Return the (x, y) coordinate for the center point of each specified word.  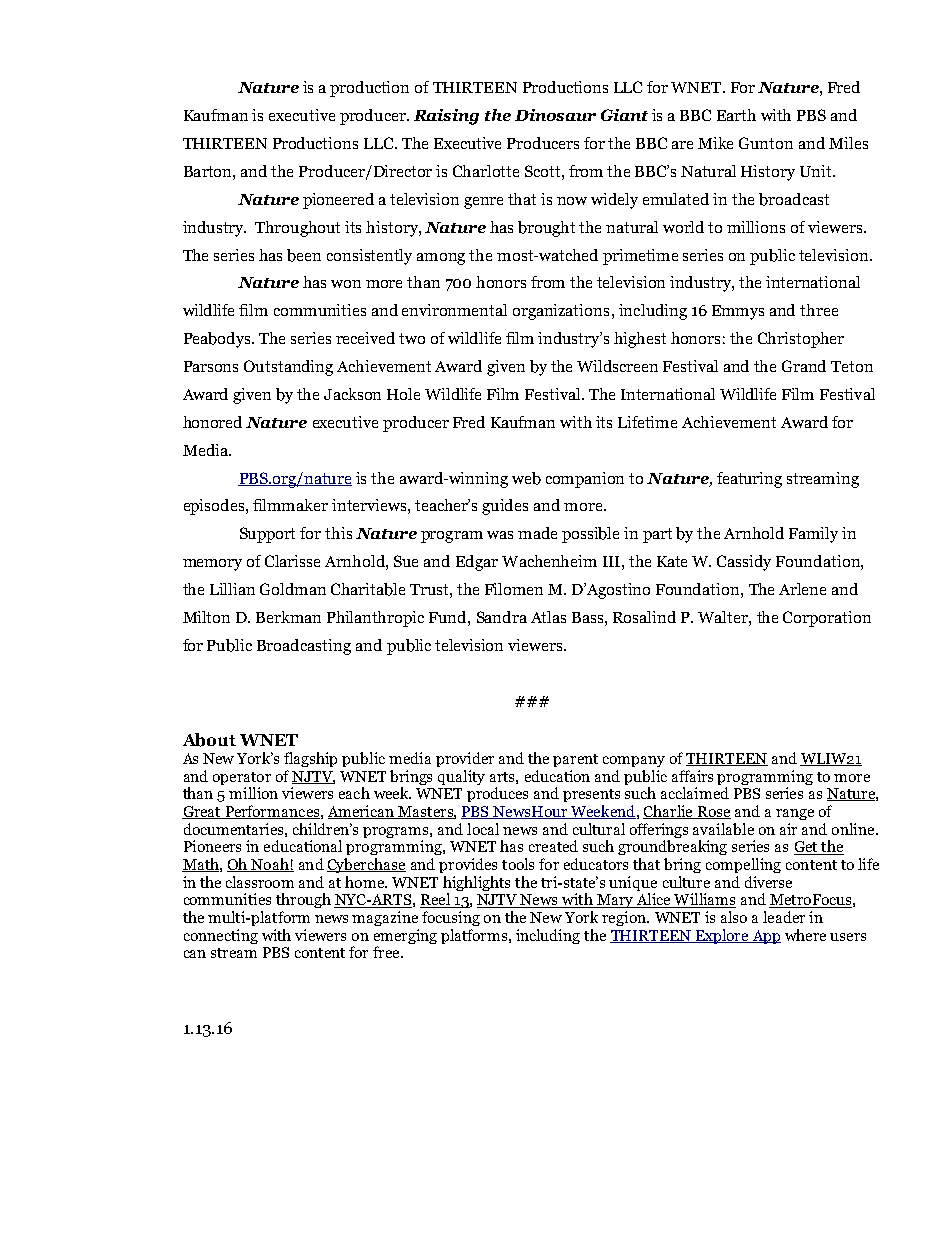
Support (267, 535)
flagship (310, 759)
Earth (736, 115)
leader (784, 917)
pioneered (338, 201)
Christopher (801, 340)
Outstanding (288, 368)
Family (813, 535)
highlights (476, 885)
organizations (561, 312)
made (537, 533)
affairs (692, 776)
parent (575, 760)
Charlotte (486, 171)
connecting (221, 936)
